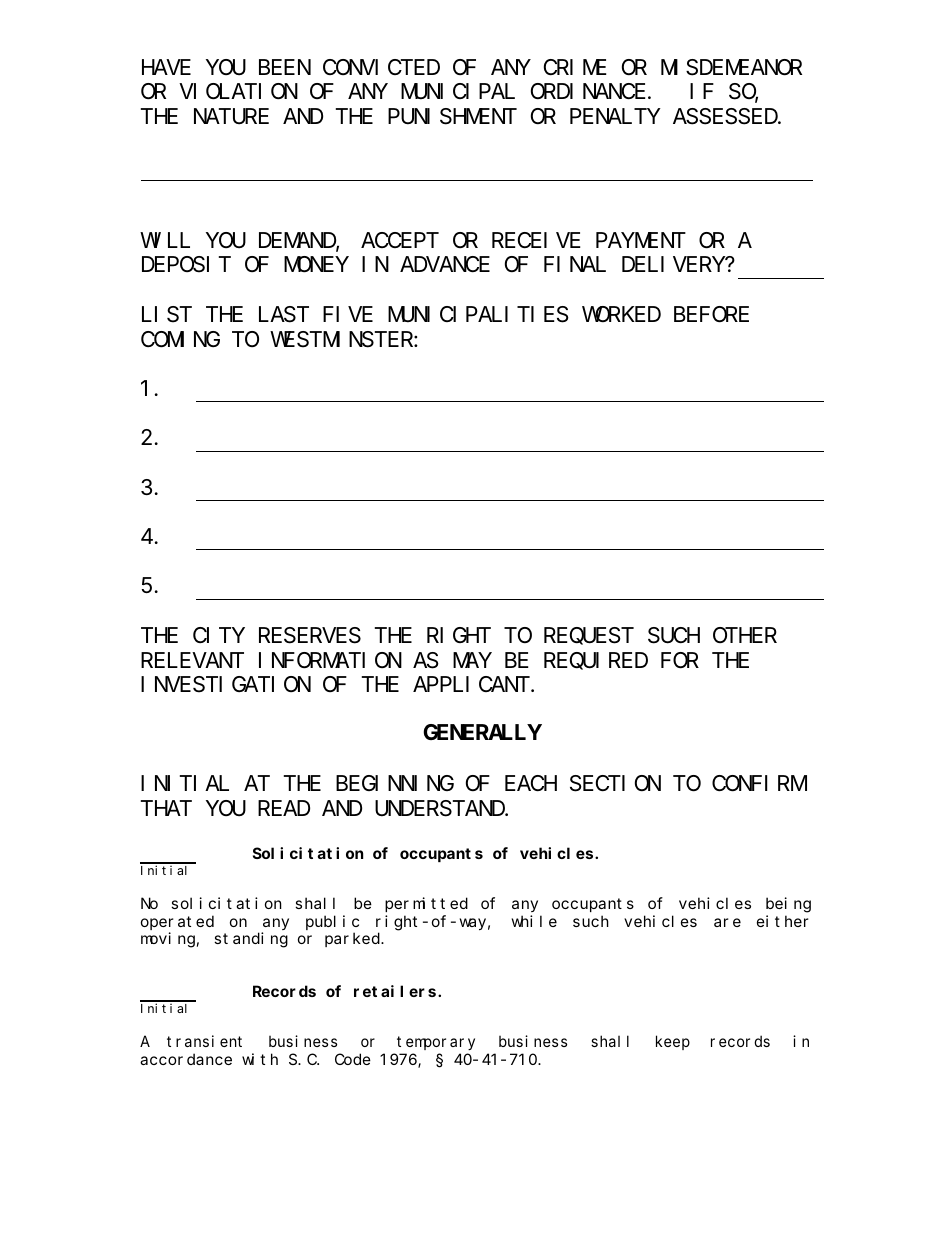 The width and height of the image is (952, 1233). What do you see at coordinates (711, 315) in the image?
I see `BEFORE` at bounding box center [711, 315].
